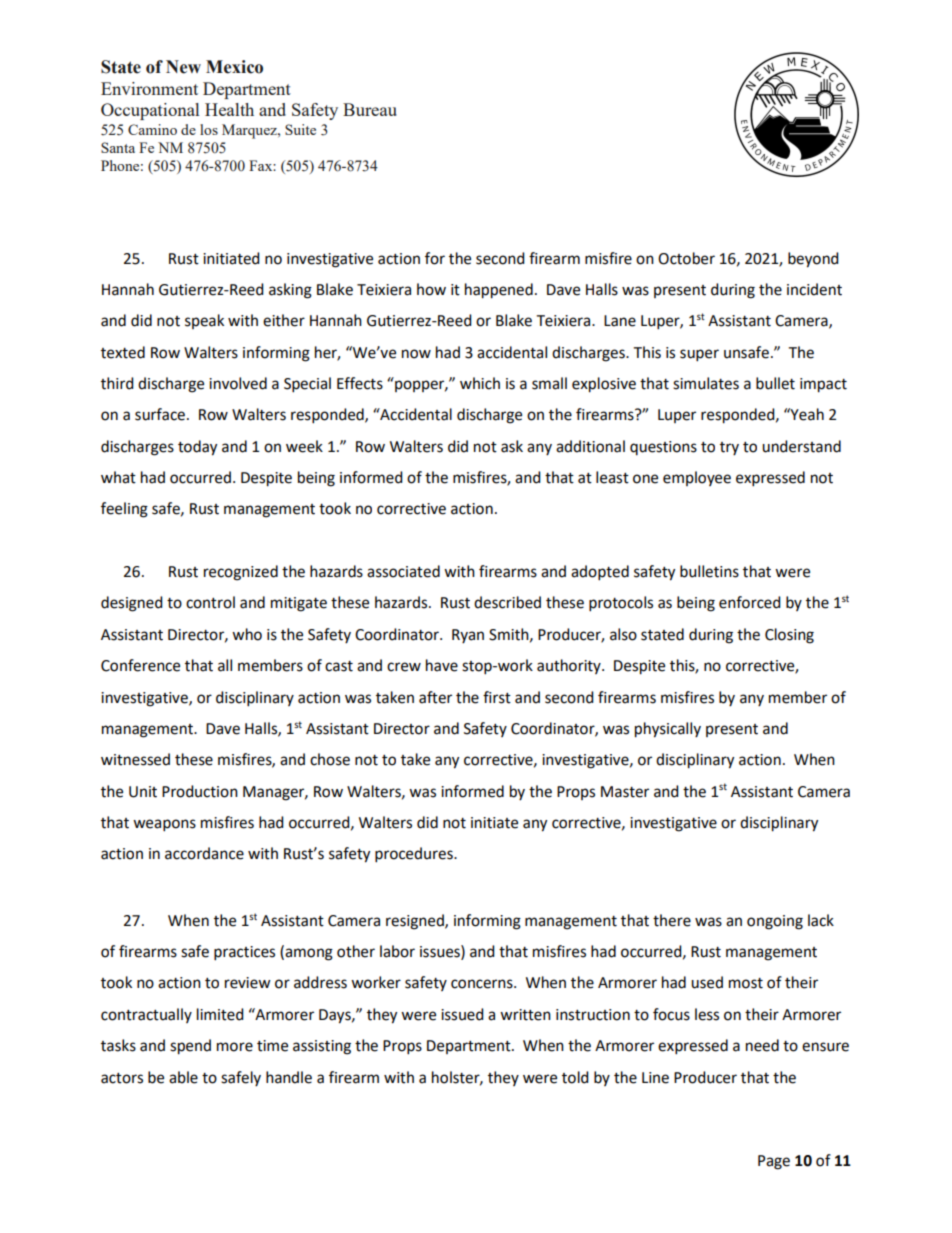 The width and height of the screenshot is (952, 1233). Describe the element at coordinates (370, 109) in the screenshot. I see `Bureau` at that location.
